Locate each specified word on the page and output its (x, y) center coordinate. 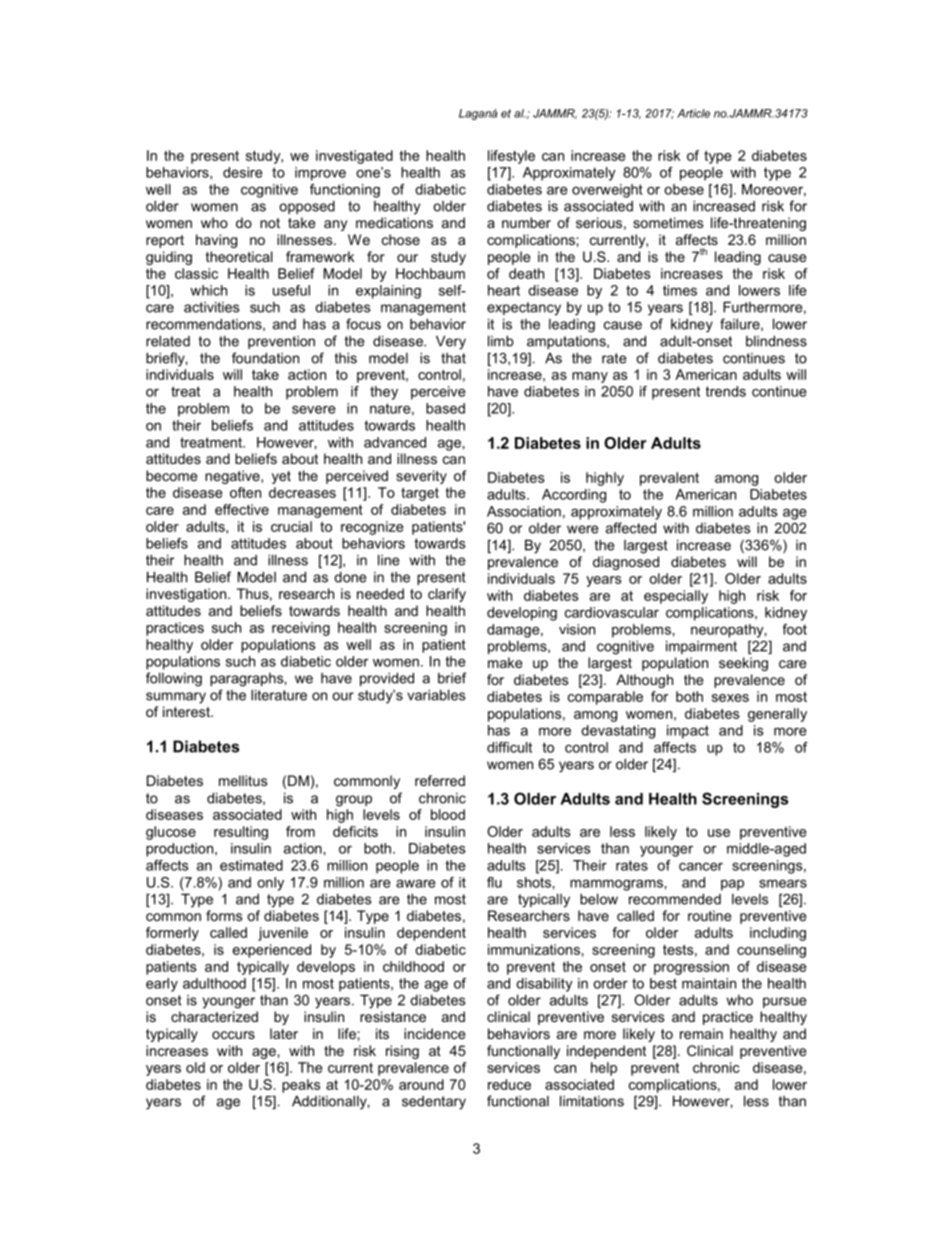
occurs (233, 1035)
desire (243, 172)
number (526, 222)
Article (693, 113)
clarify (447, 595)
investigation (187, 595)
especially (676, 597)
